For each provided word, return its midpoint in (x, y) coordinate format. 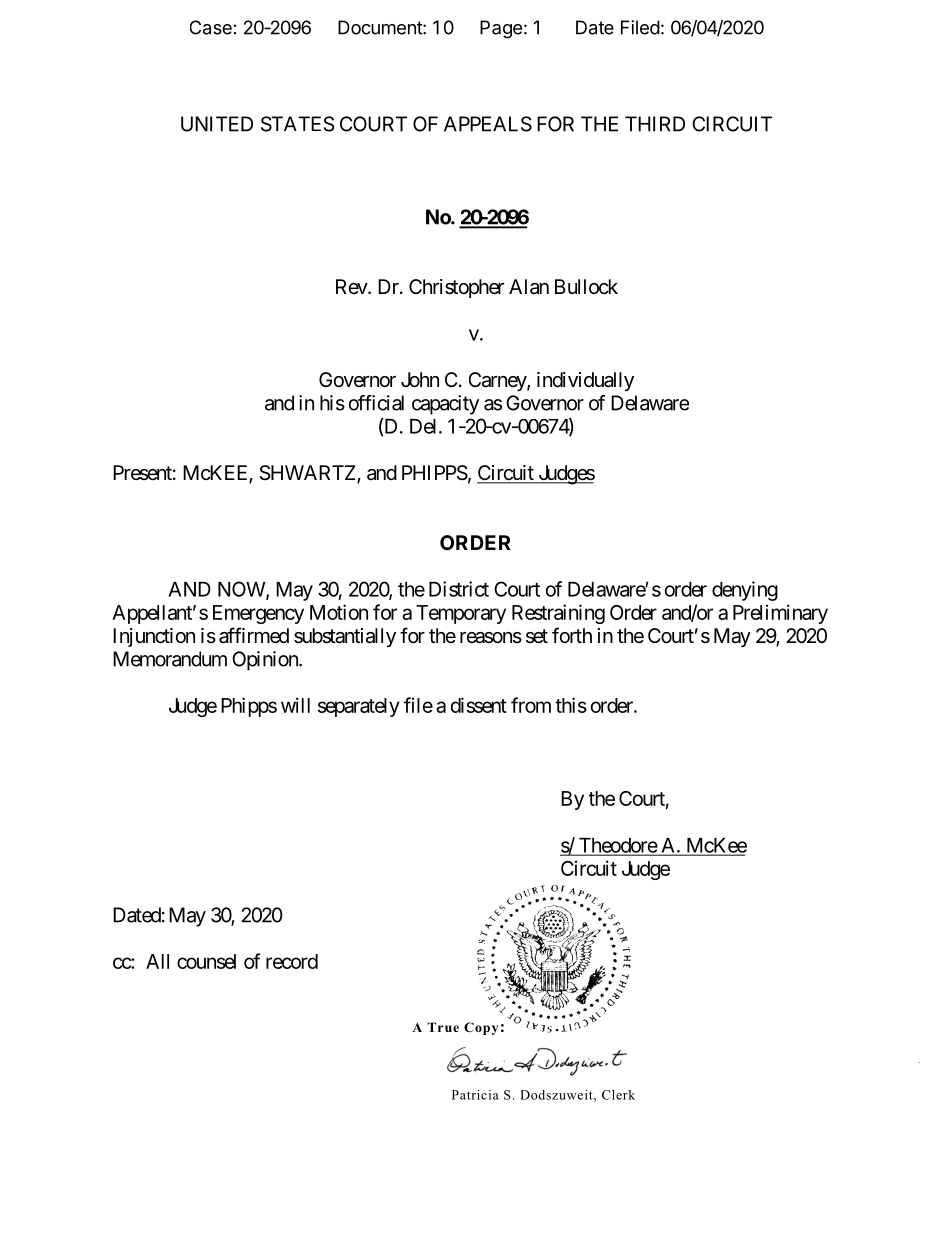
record (292, 961)
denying (745, 591)
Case (211, 27)
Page (501, 29)
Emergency (258, 614)
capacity (445, 405)
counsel (206, 961)
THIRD (655, 124)
